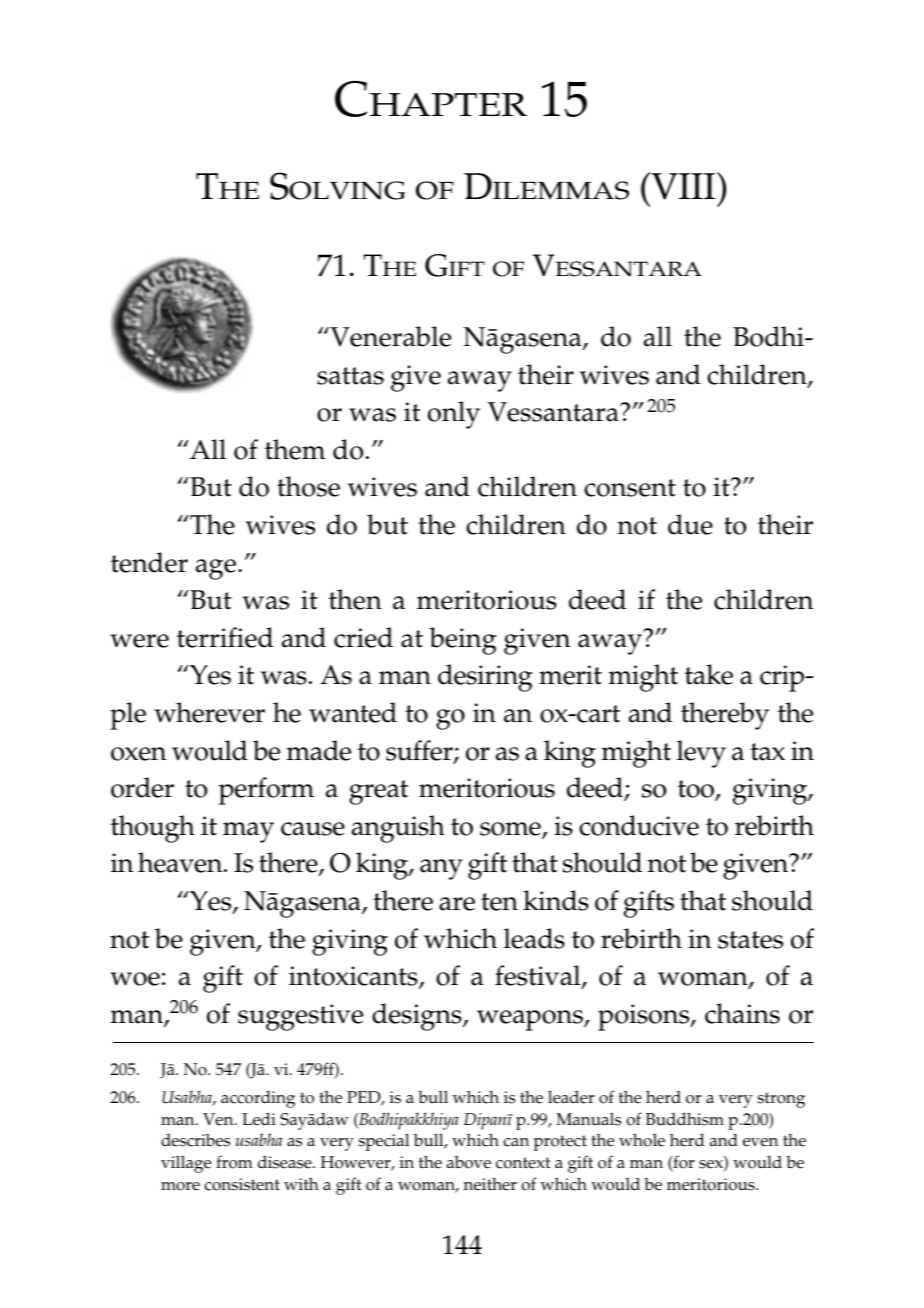 Image resolution: width=924 pixels, height=1308 pixels. Describe the element at coordinates (639, 825) in the page. I see `conducive` at that location.
